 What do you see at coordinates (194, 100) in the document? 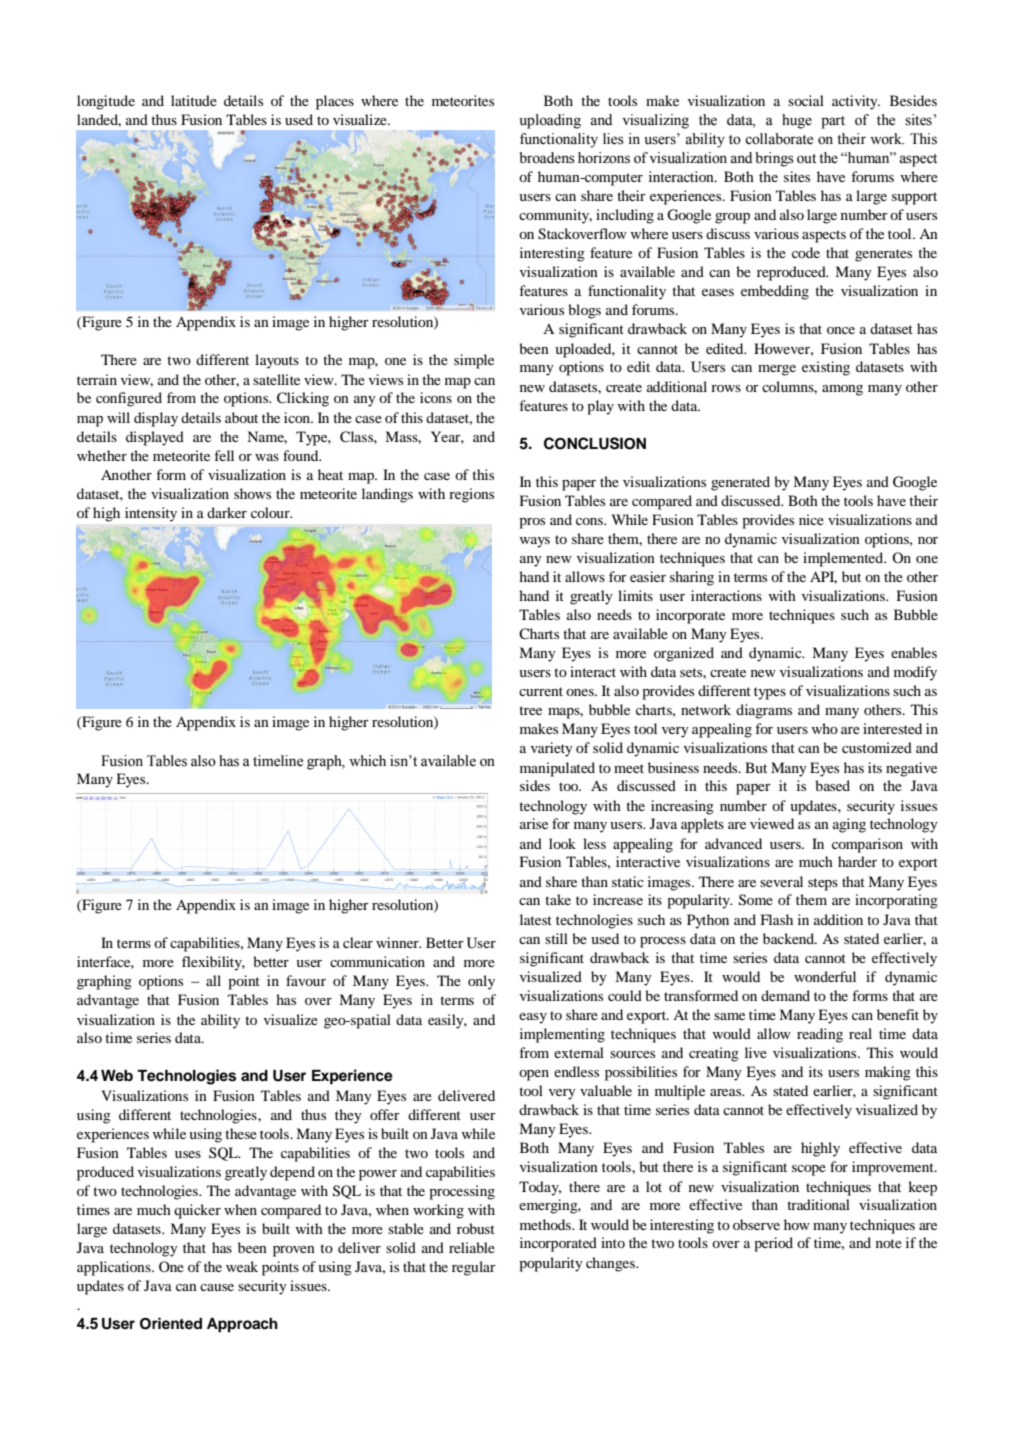
I see `latitude` at bounding box center [194, 100].
